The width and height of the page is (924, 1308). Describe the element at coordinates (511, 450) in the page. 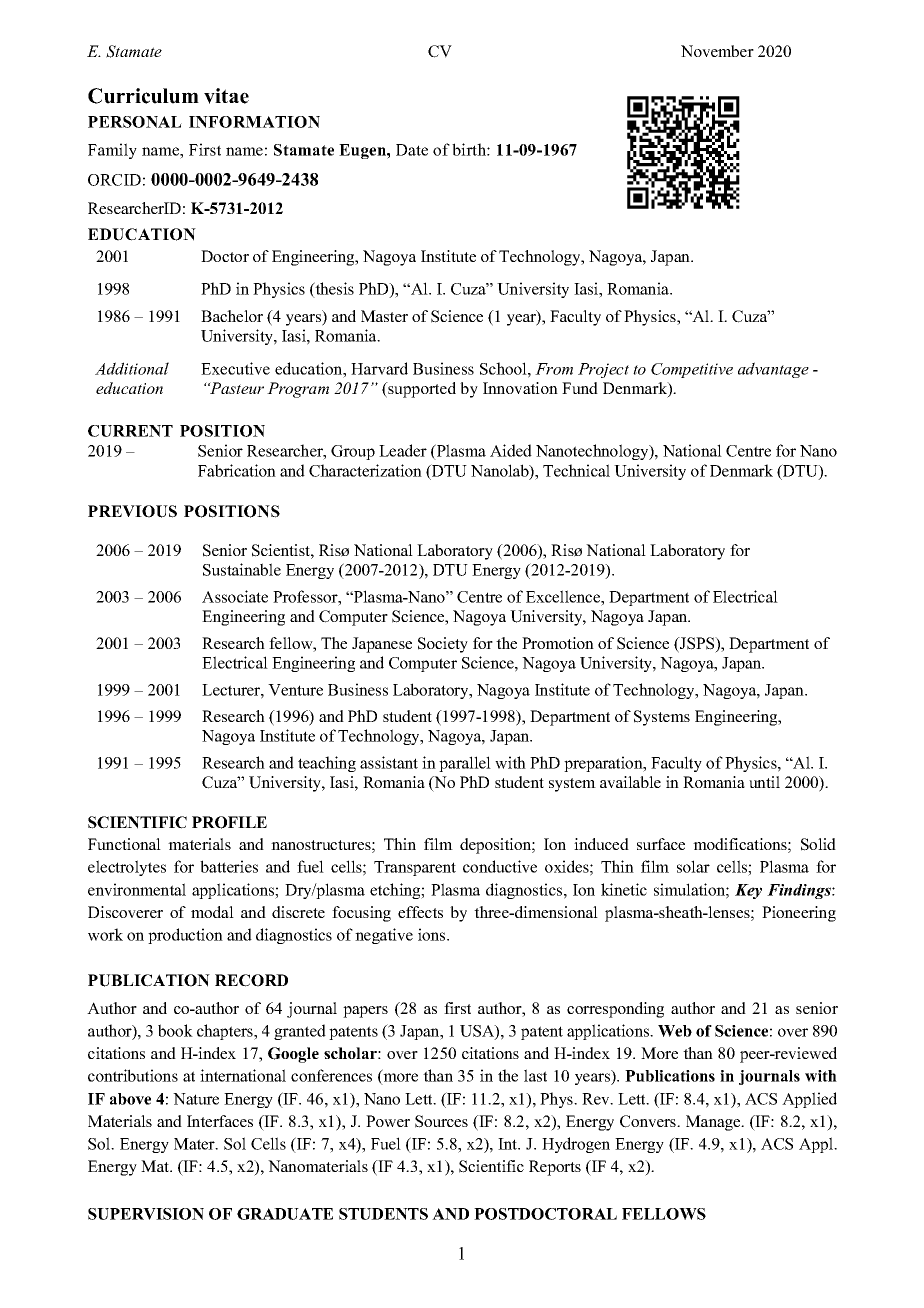

I see `Aided` at that location.
